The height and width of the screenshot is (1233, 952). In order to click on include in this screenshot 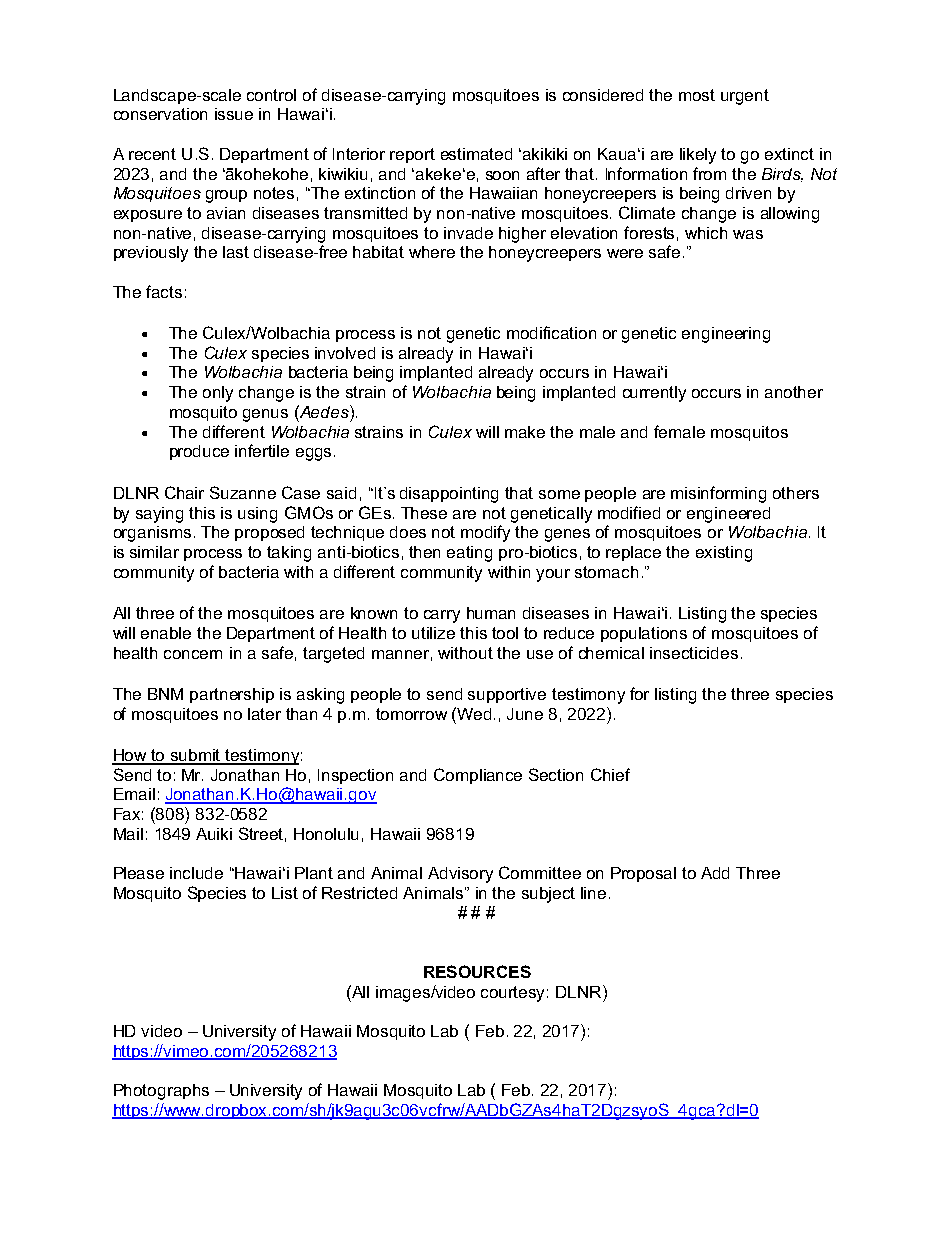, I will do `click(196, 873)`.
